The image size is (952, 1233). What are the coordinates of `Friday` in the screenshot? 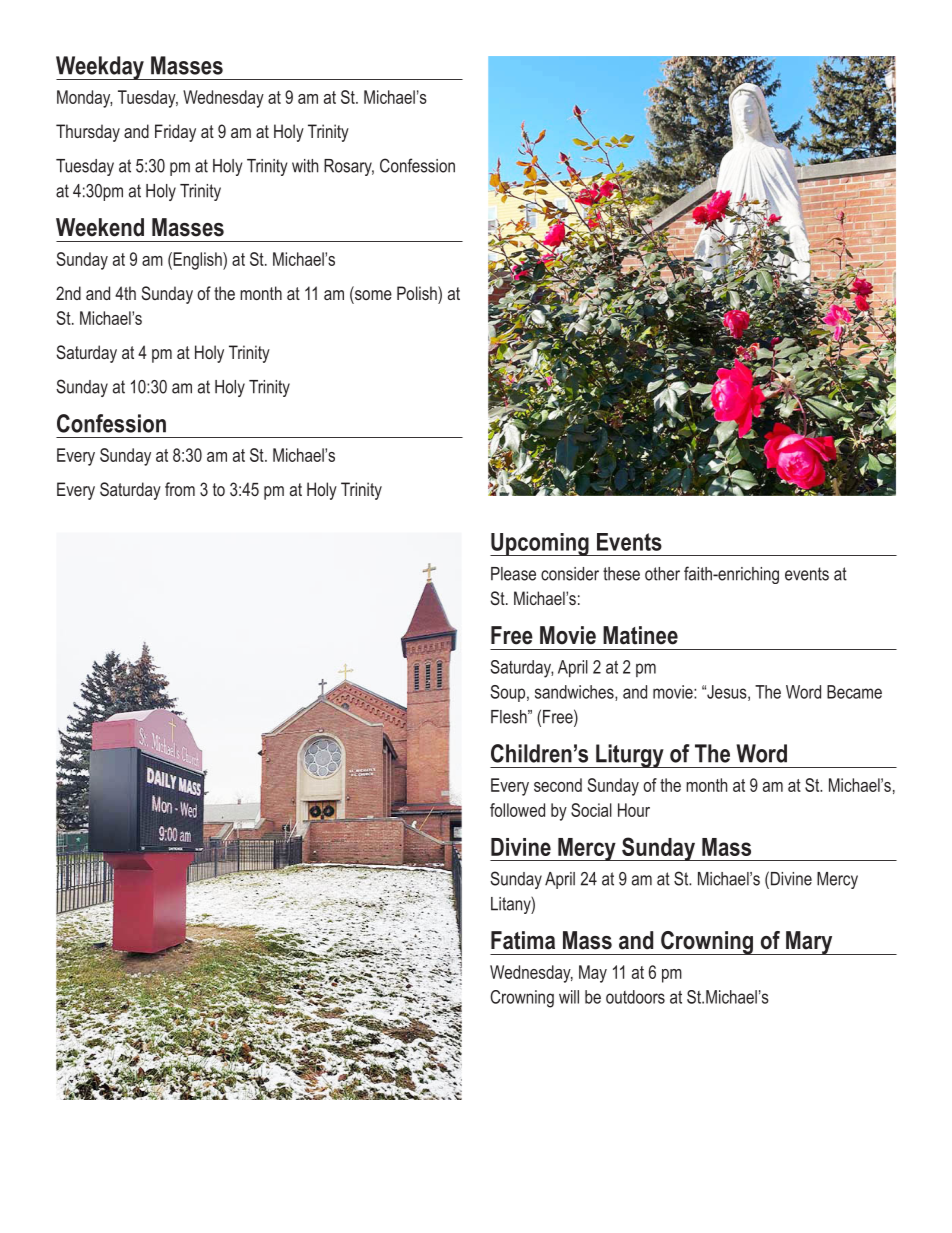 It's located at (175, 133).
